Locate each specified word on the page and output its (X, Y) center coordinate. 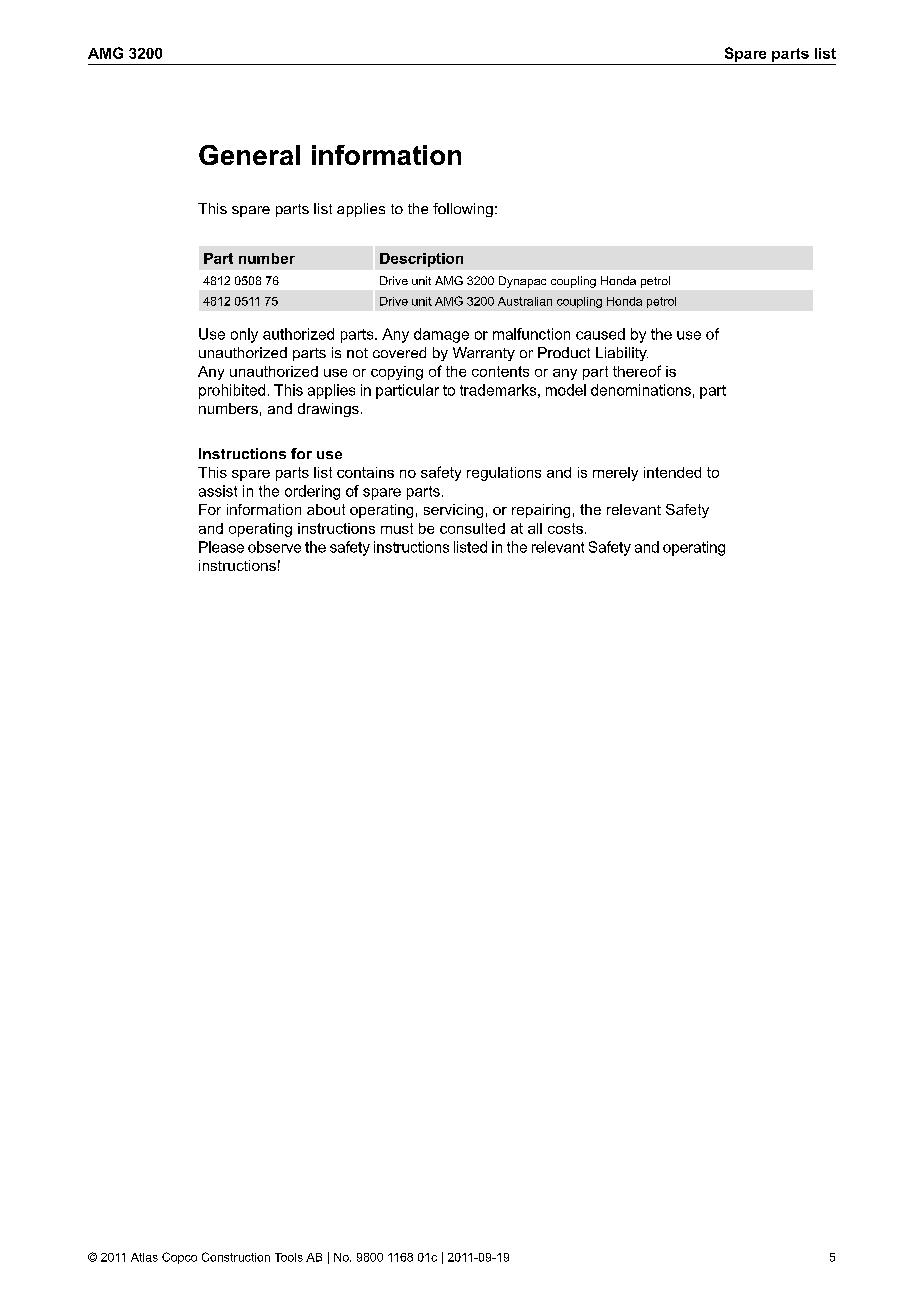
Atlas (144, 1257)
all (535, 528)
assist (218, 491)
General (249, 155)
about (326, 509)
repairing (541, 511)
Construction (236, 1257)
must (397, 528)
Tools (289, 1257)
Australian (525, 301)
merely (615, 474)
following (463, 210)
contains (365, 472)
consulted (472, 528)
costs (565, 528)
